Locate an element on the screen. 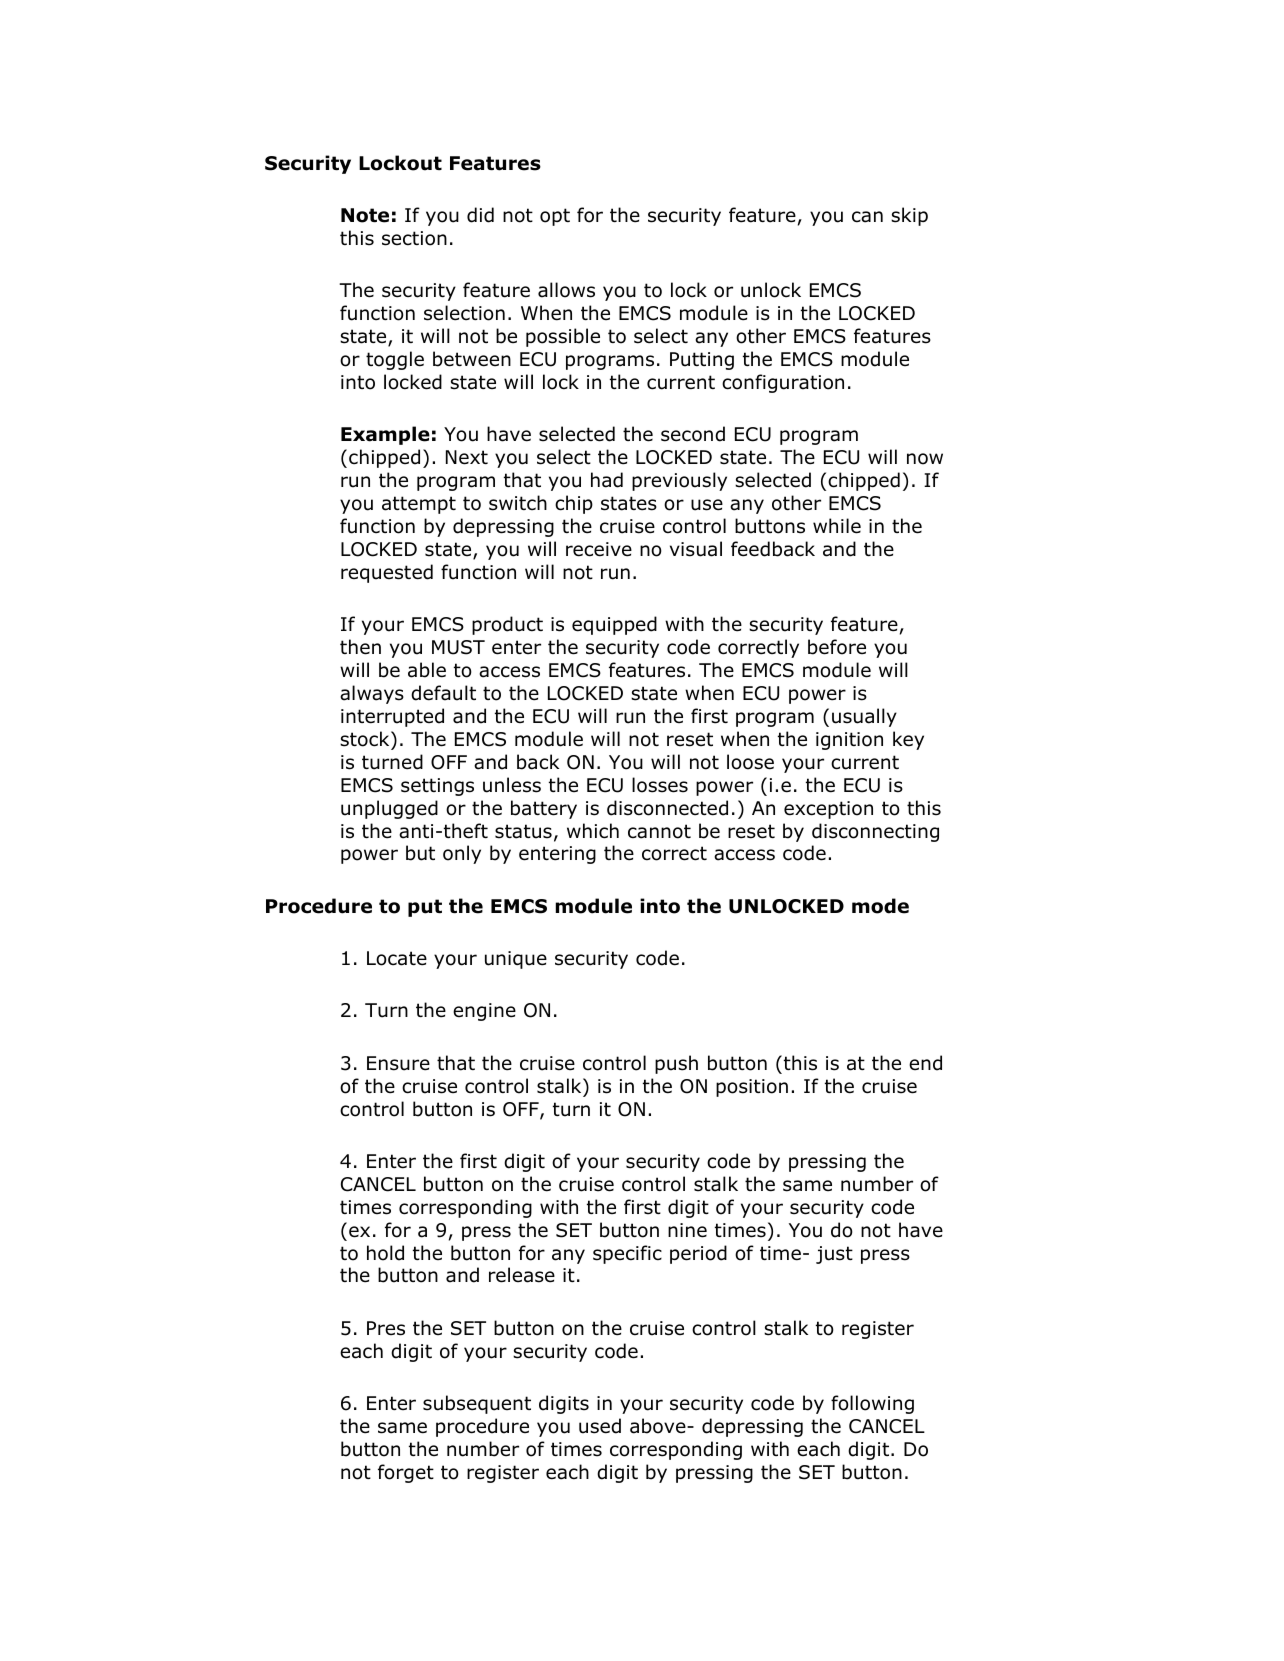  equipped is located at coordinates (614, 625).
